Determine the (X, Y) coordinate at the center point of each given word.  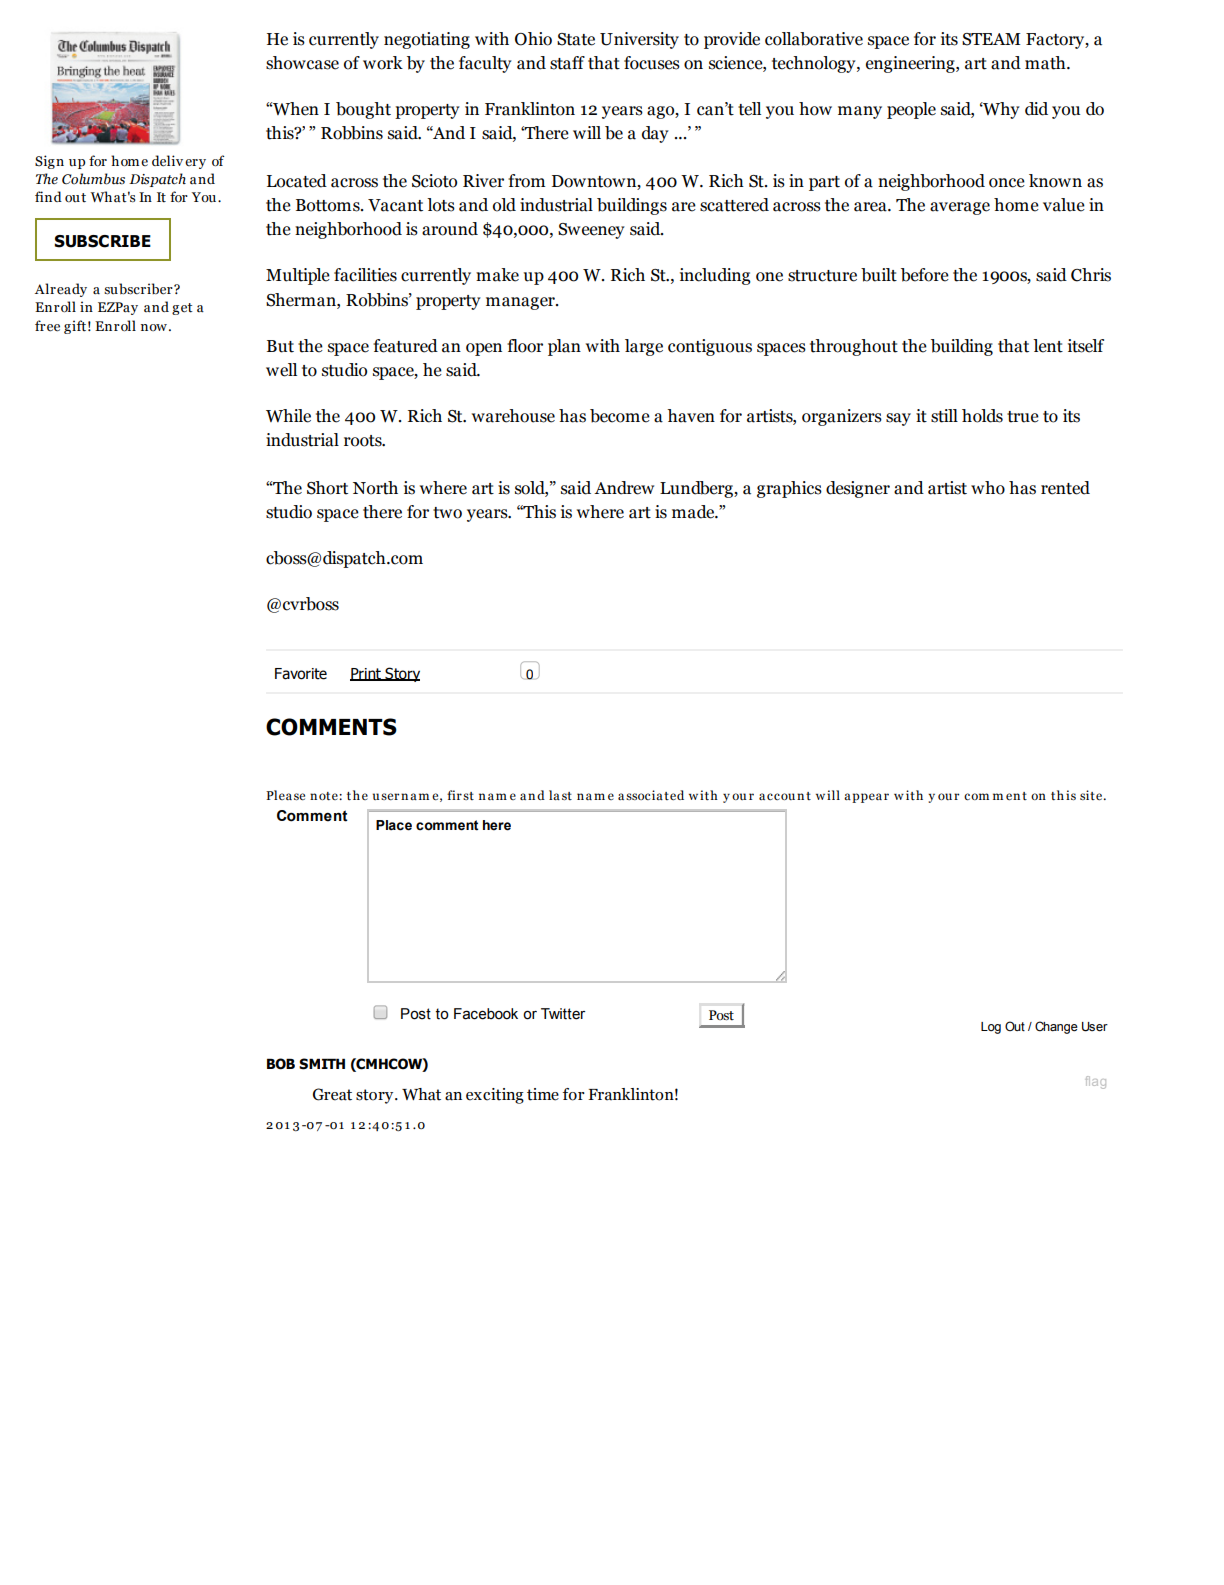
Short (327, 488)
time (543, 1094)
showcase (302, 63)
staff (567, 63)
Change (1056, 1027)
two (447, 513)
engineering (911, 64)
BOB (281, 1064)
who (988, 488)
